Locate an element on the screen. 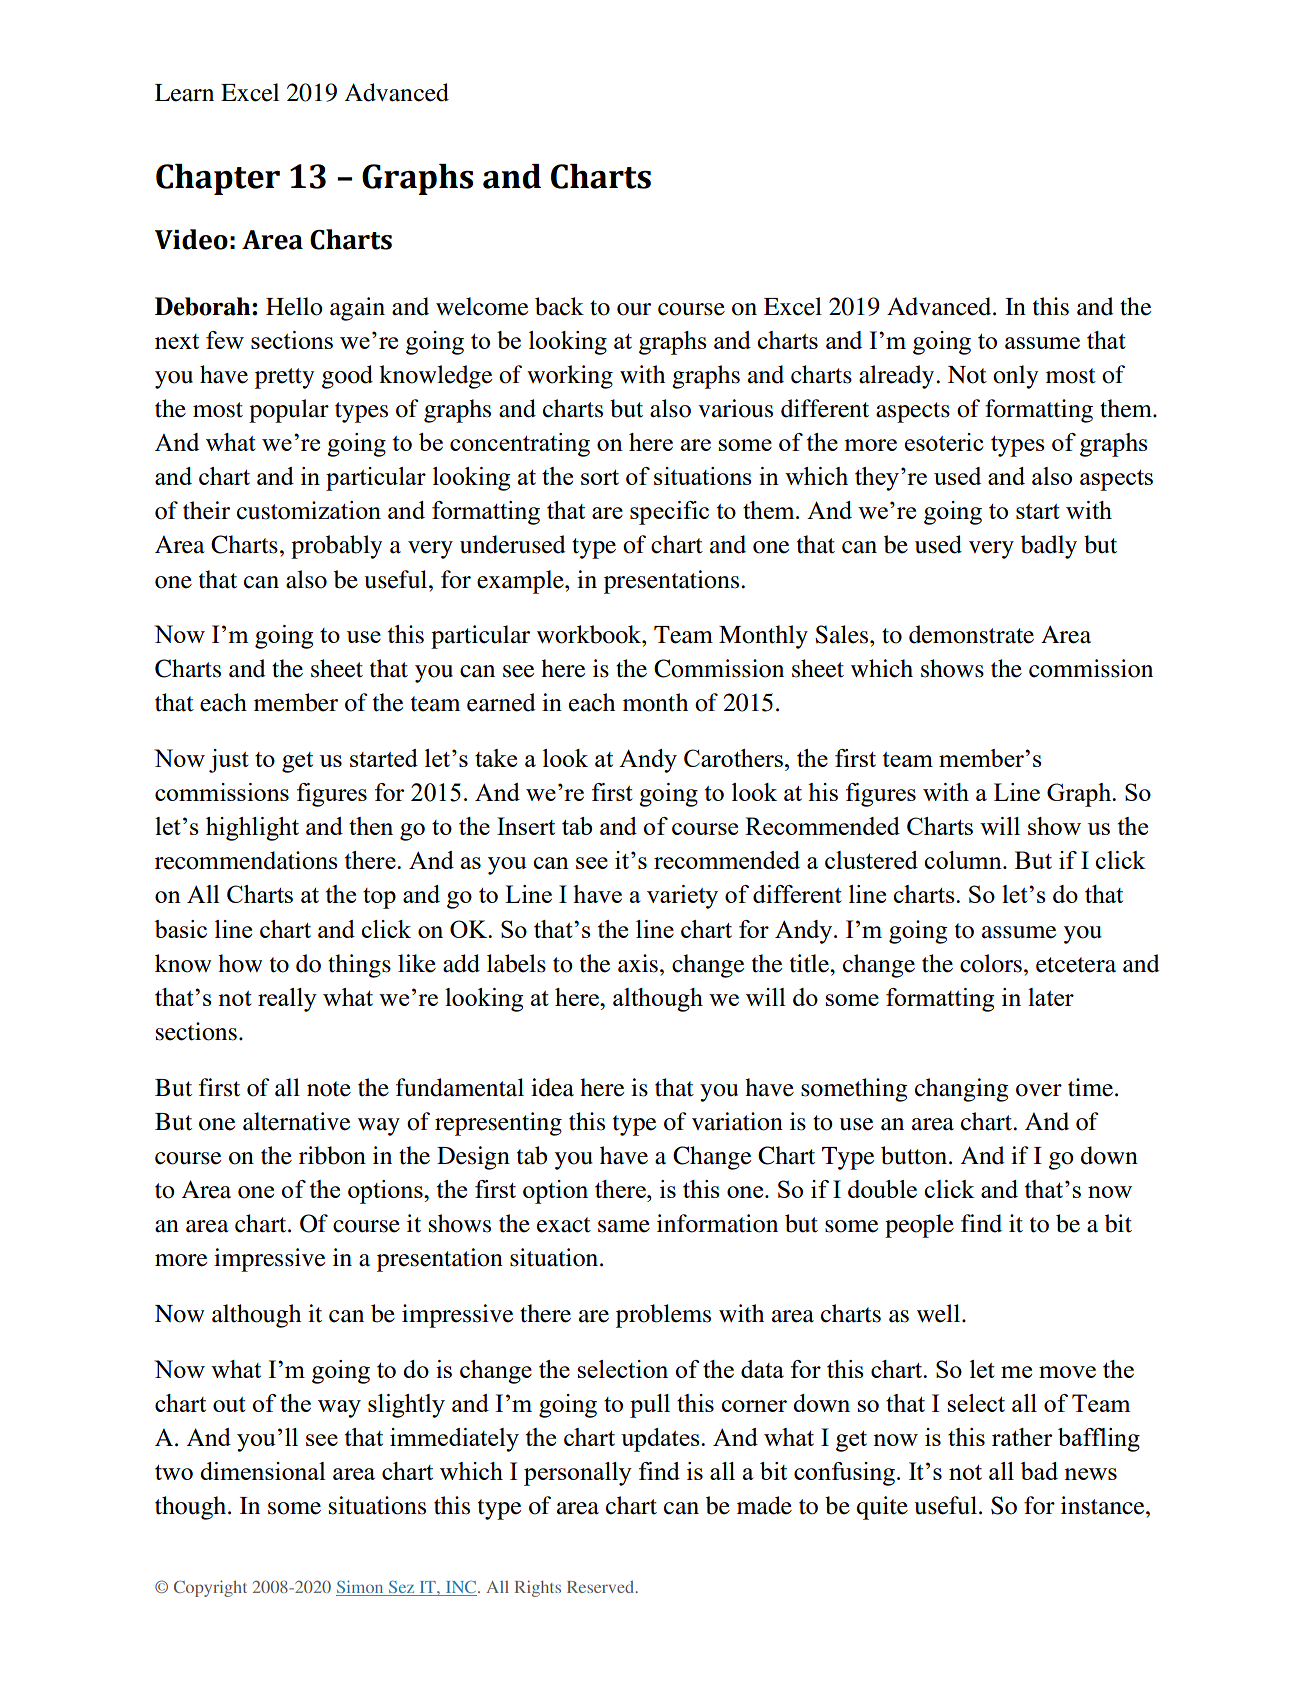 The height and width of the screenshot is (1703, 1316). note is located at coordinates (329, 1089).
